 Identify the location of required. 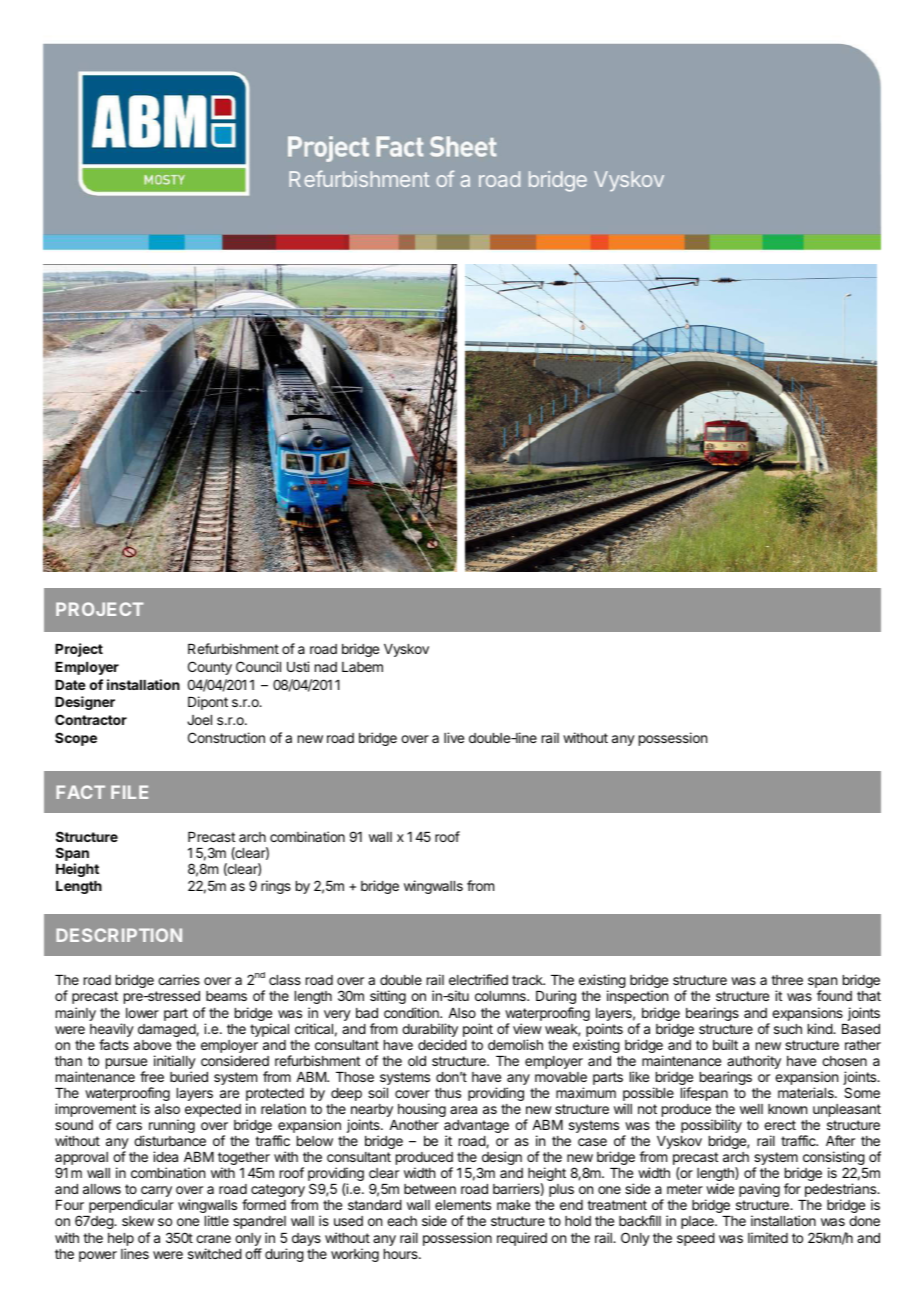
(522, 1239).
